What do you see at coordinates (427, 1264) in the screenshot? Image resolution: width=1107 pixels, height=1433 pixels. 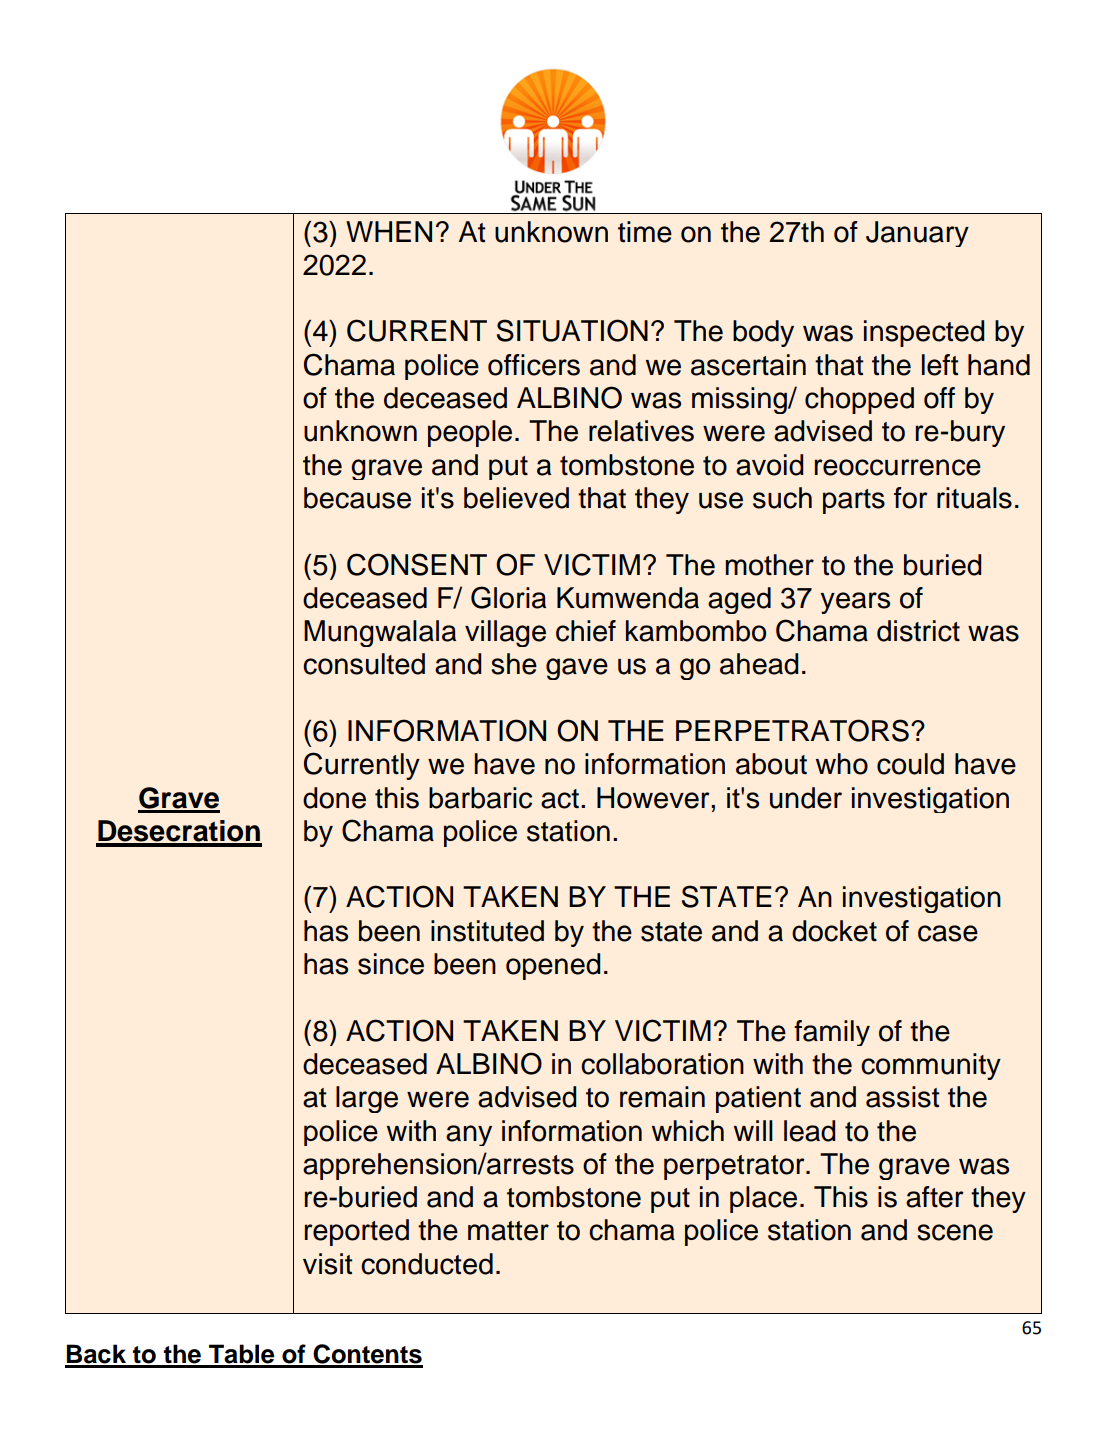 I see `conducted` at bounding box center [427, 1264].
